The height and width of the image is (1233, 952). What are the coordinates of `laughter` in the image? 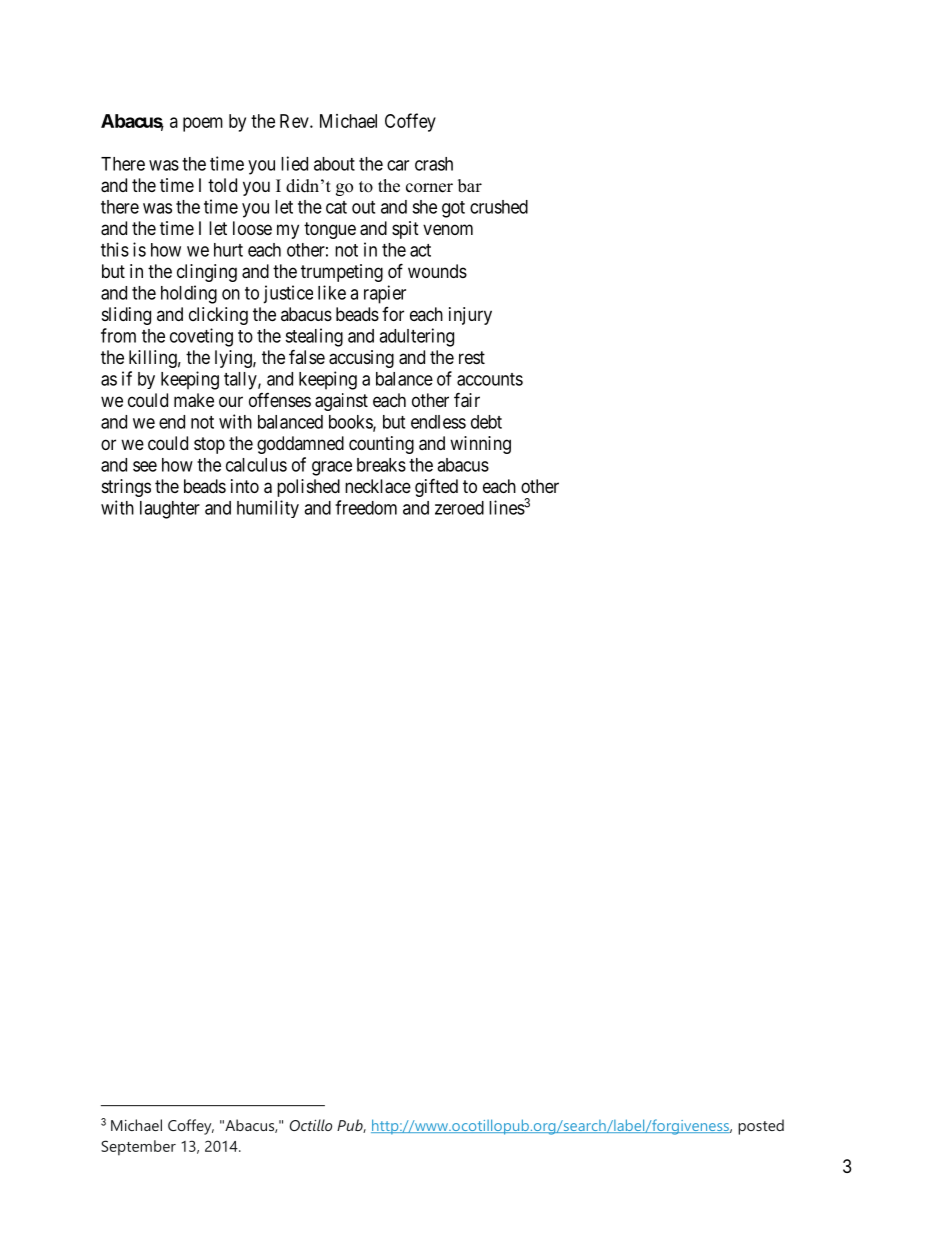 It's located at (170, 510).
